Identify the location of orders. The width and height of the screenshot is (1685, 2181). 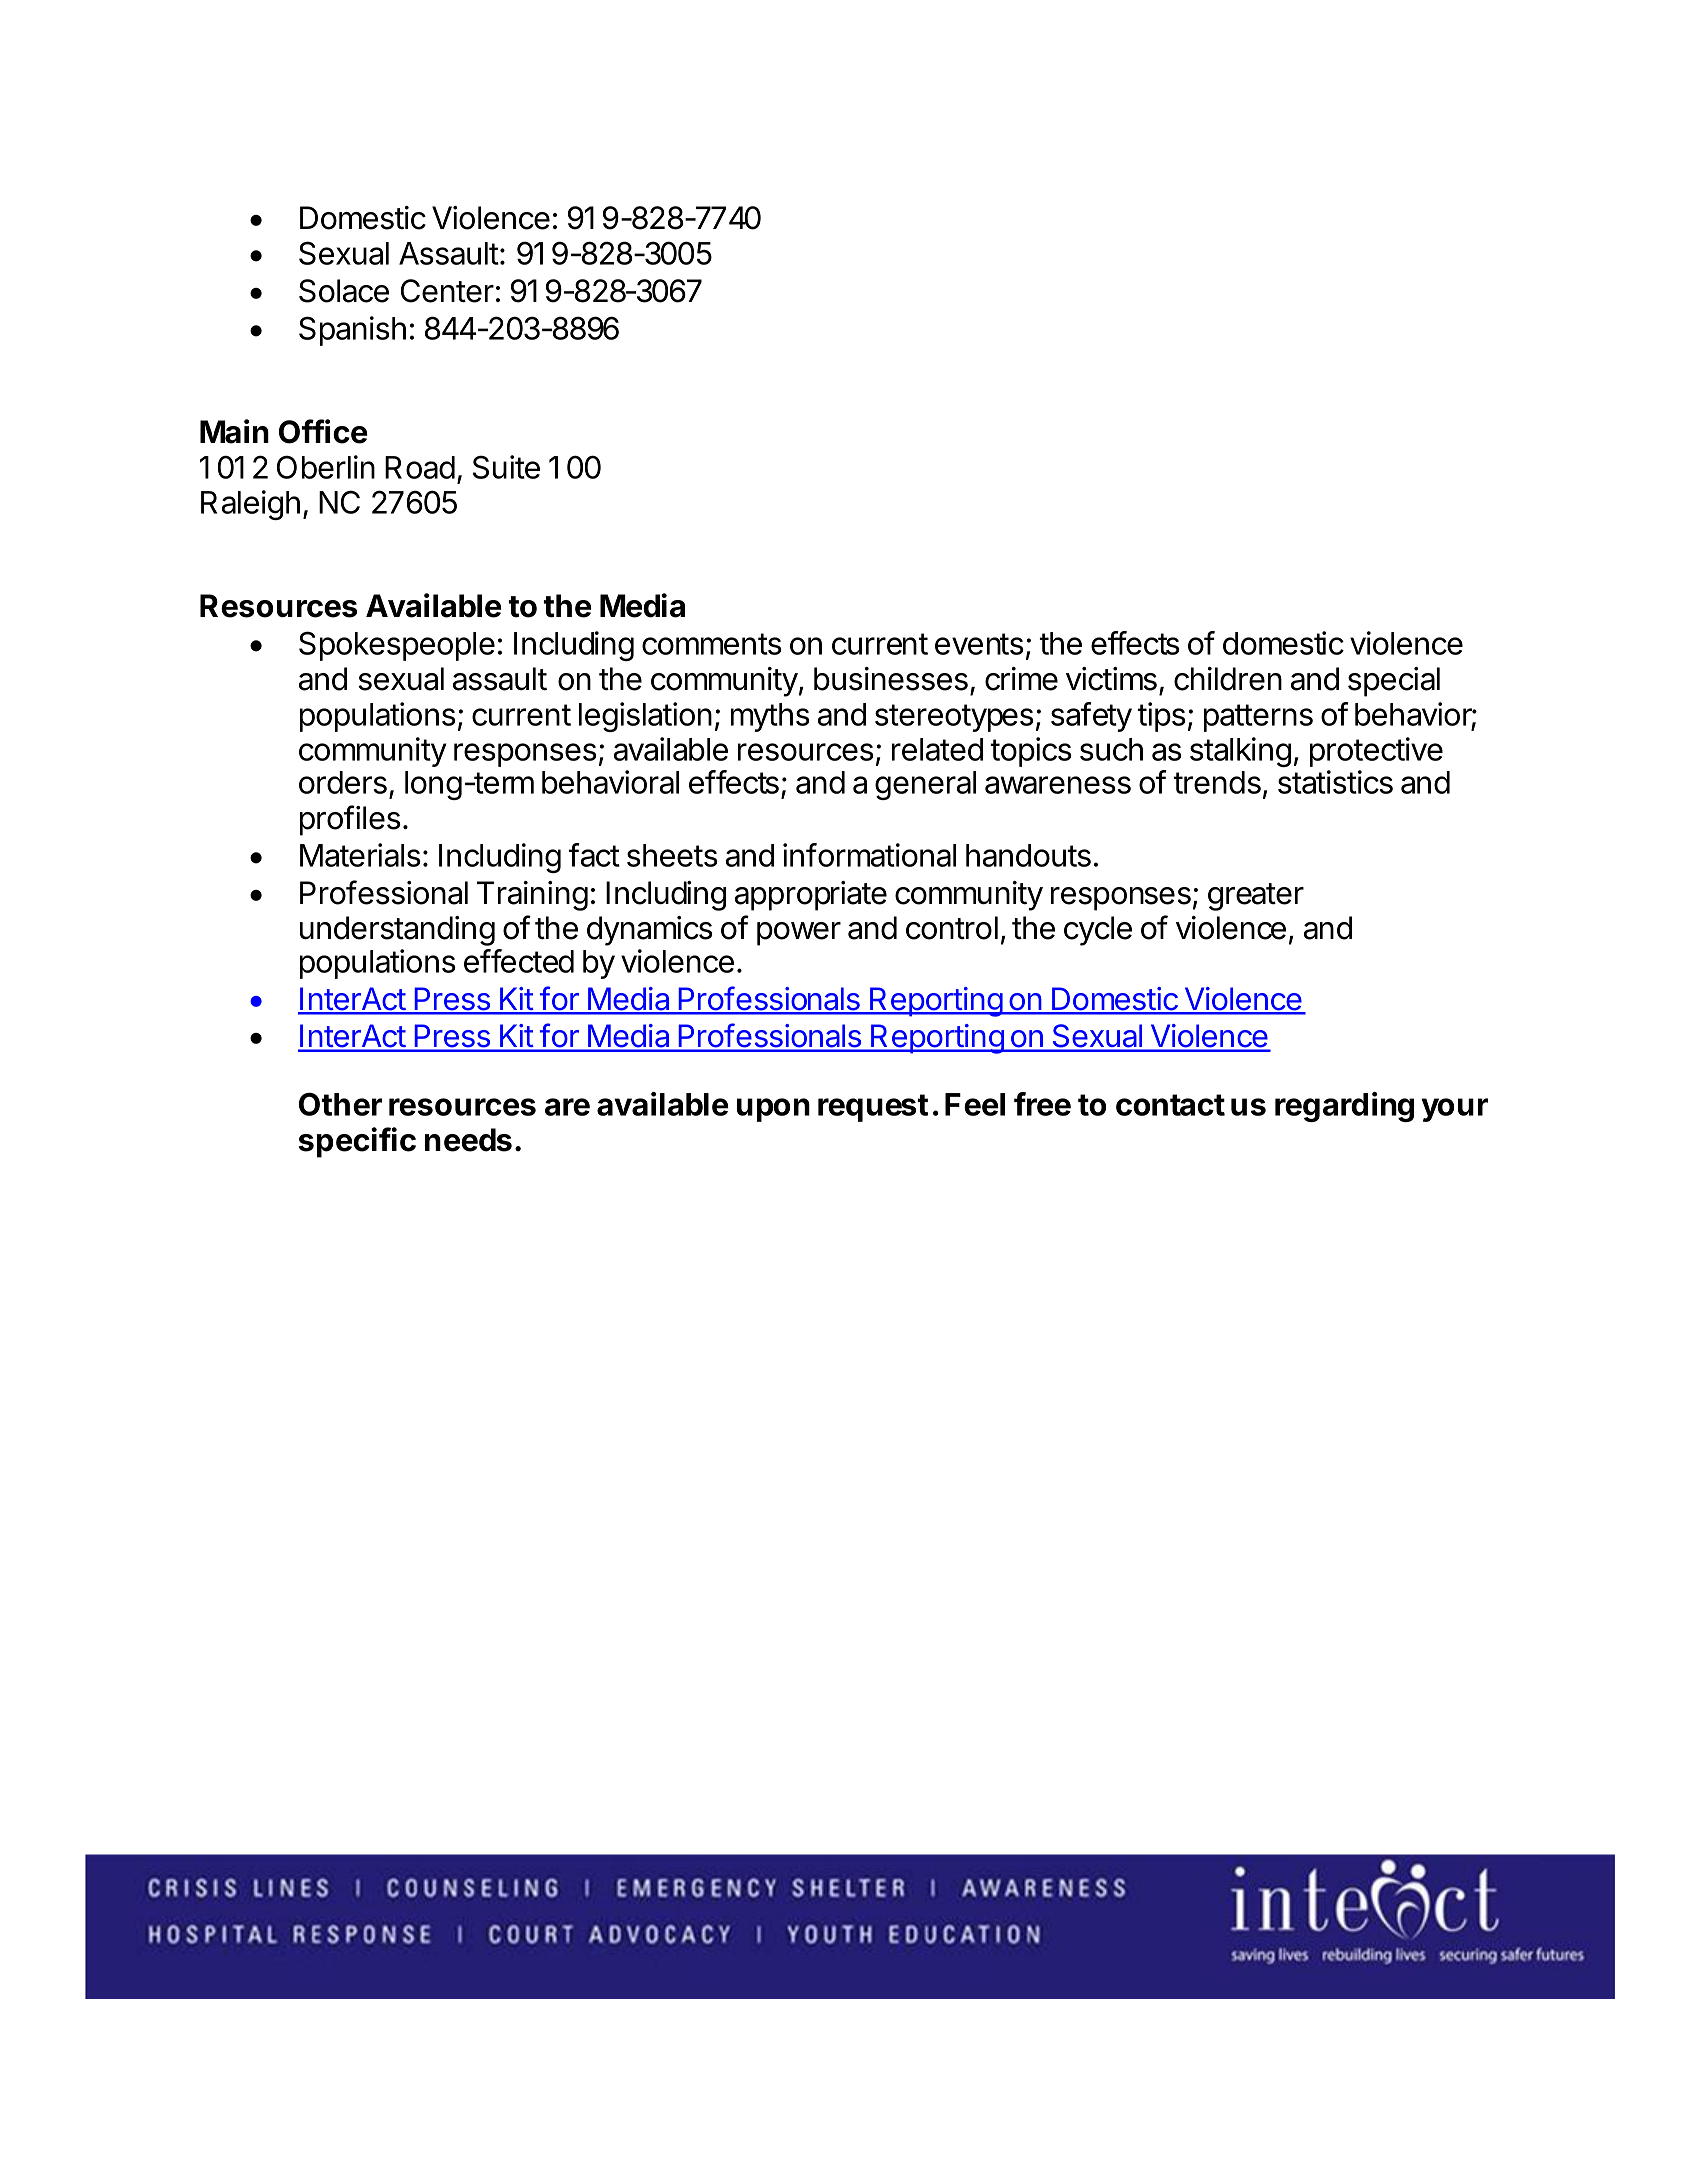
(343, 782).
